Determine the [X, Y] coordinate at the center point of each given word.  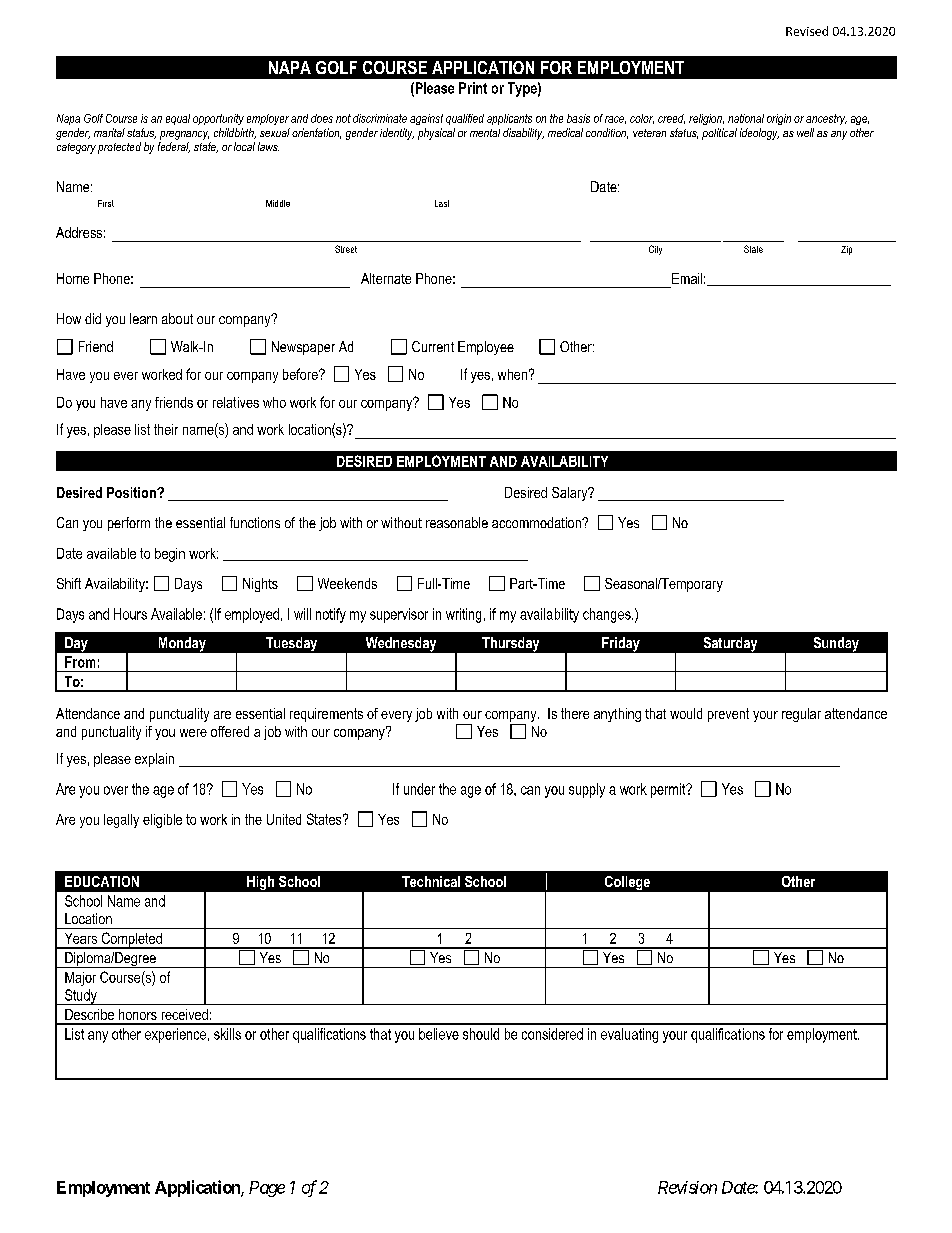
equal [178, 119]
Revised [807, 31]
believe [439, 1034]
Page [267, 1189]
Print [473, 88]
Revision [687, 1187]
